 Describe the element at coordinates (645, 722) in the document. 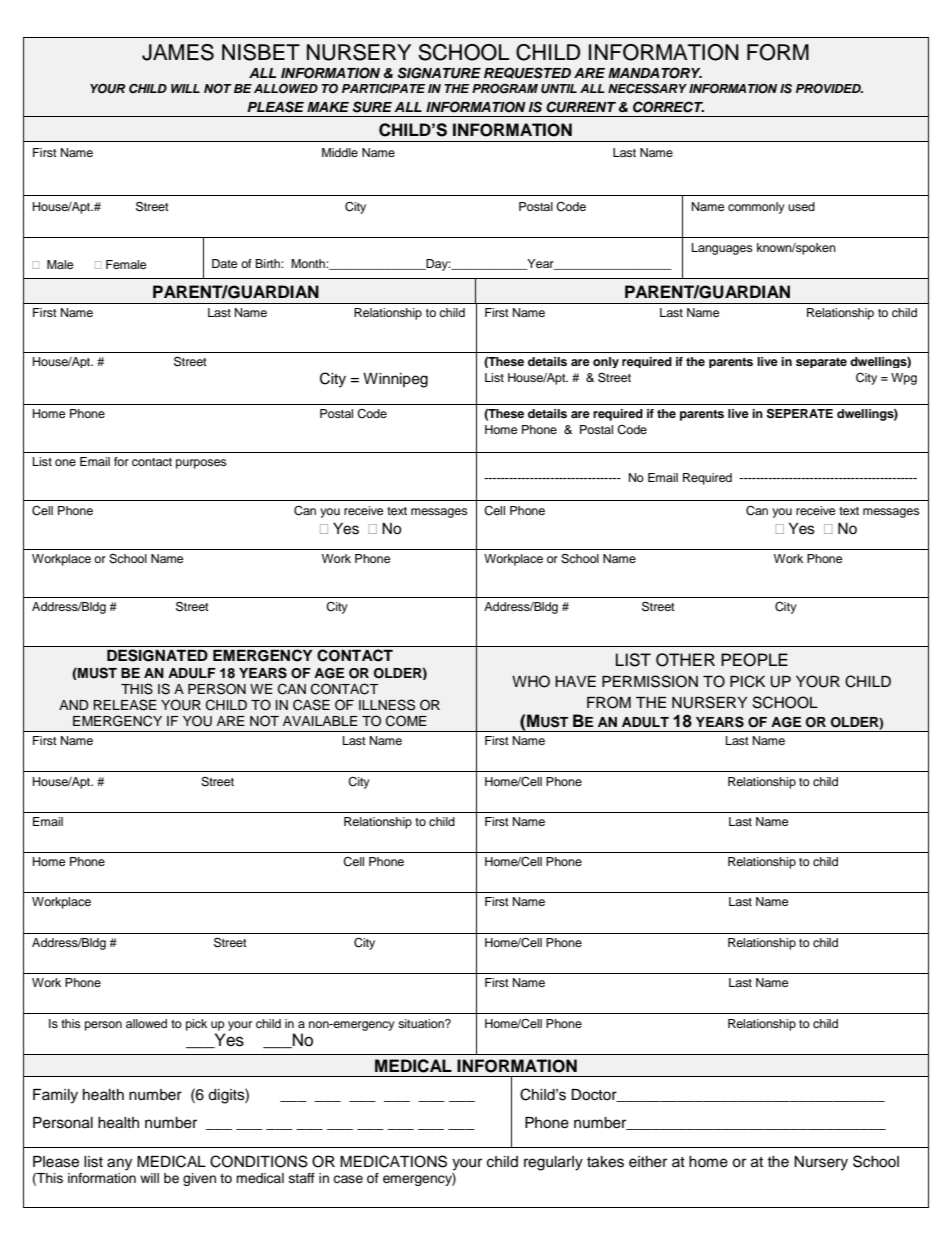

I see `ADULT` at that location.
